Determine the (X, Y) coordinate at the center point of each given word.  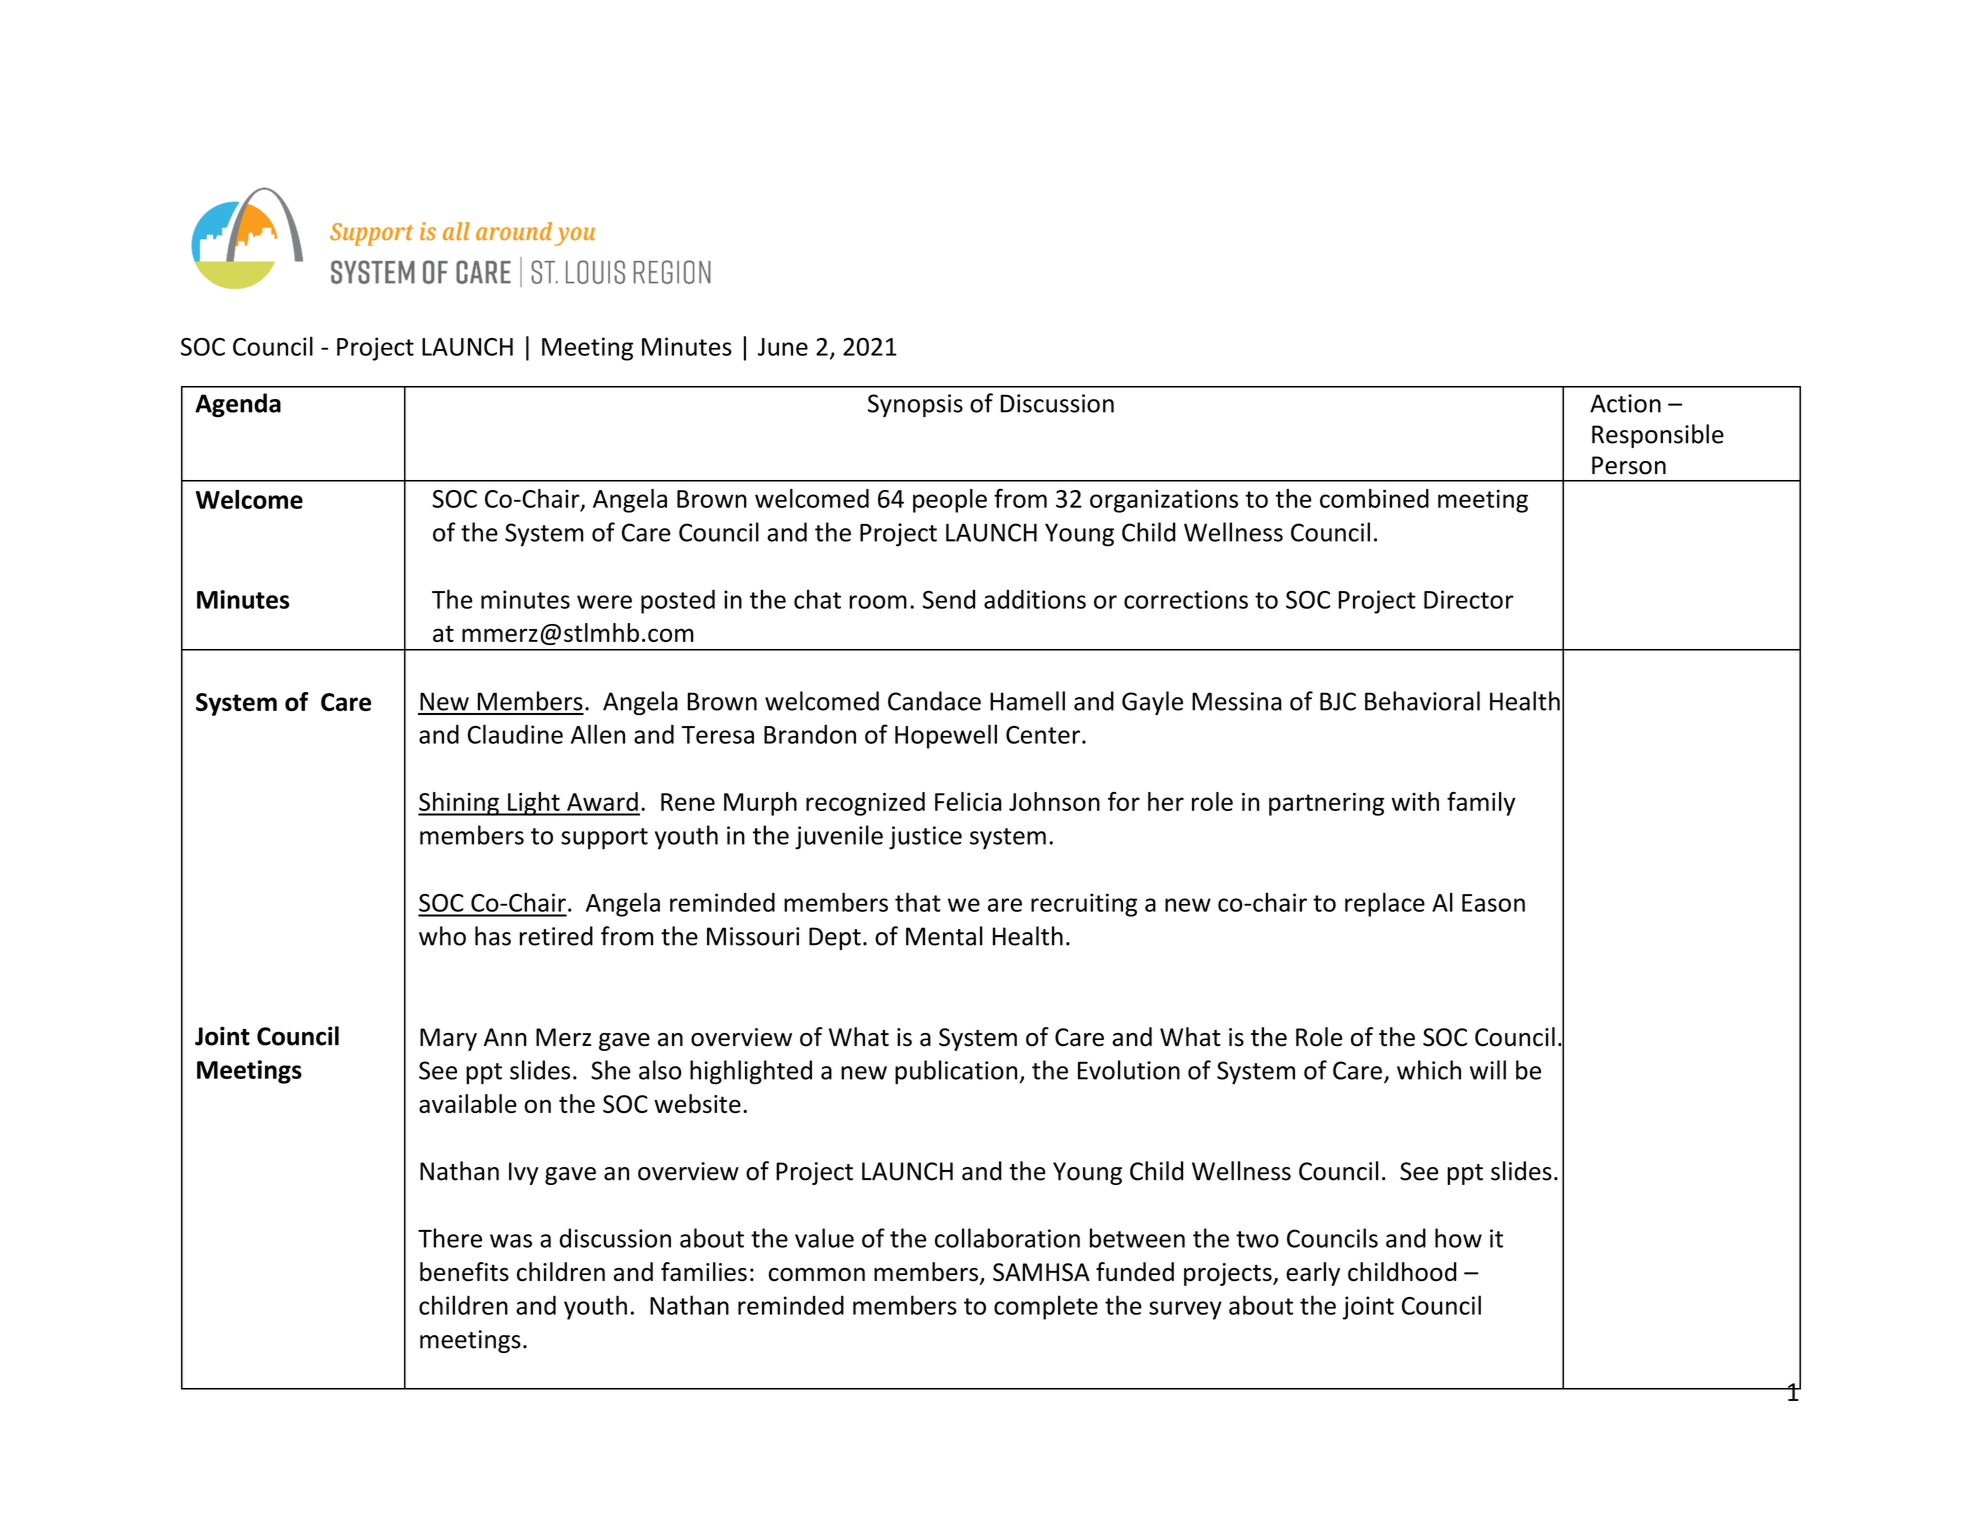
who (442, 936)
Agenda (238, 405)
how (1458, 1238)
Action (1625, 403)
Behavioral (1422, 701)
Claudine (515, 734)
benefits (464, 1272)
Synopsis (915, 405)
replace (1385, 904)
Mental (944, 936)
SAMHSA (1041, 1272)
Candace (934, 701)
